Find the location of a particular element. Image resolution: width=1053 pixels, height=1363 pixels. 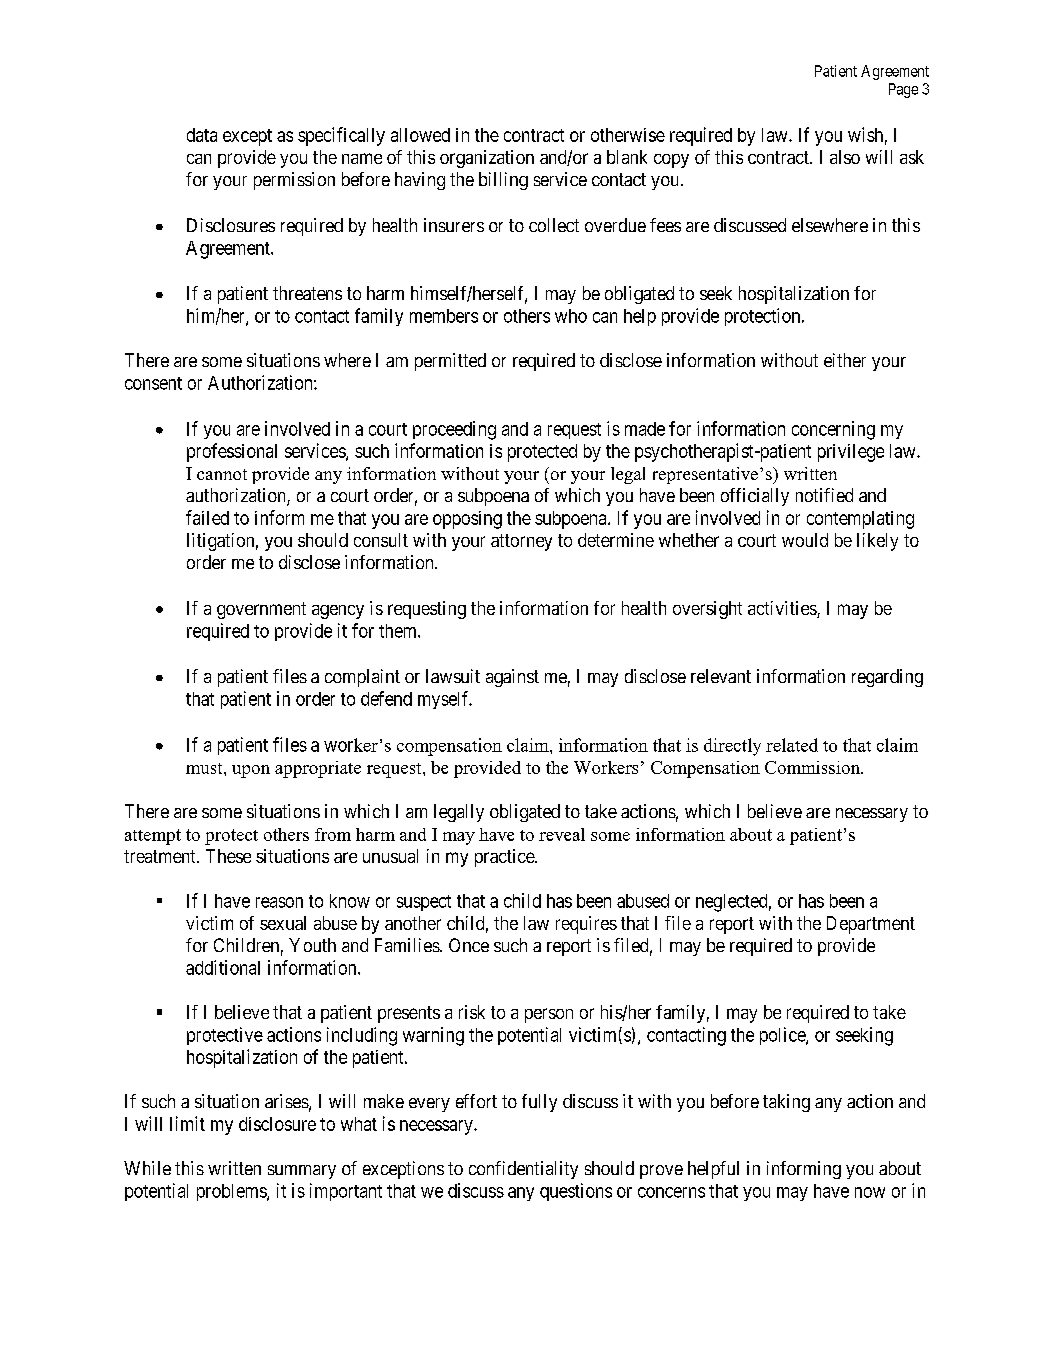

also is located at coordinates (845, 157).
